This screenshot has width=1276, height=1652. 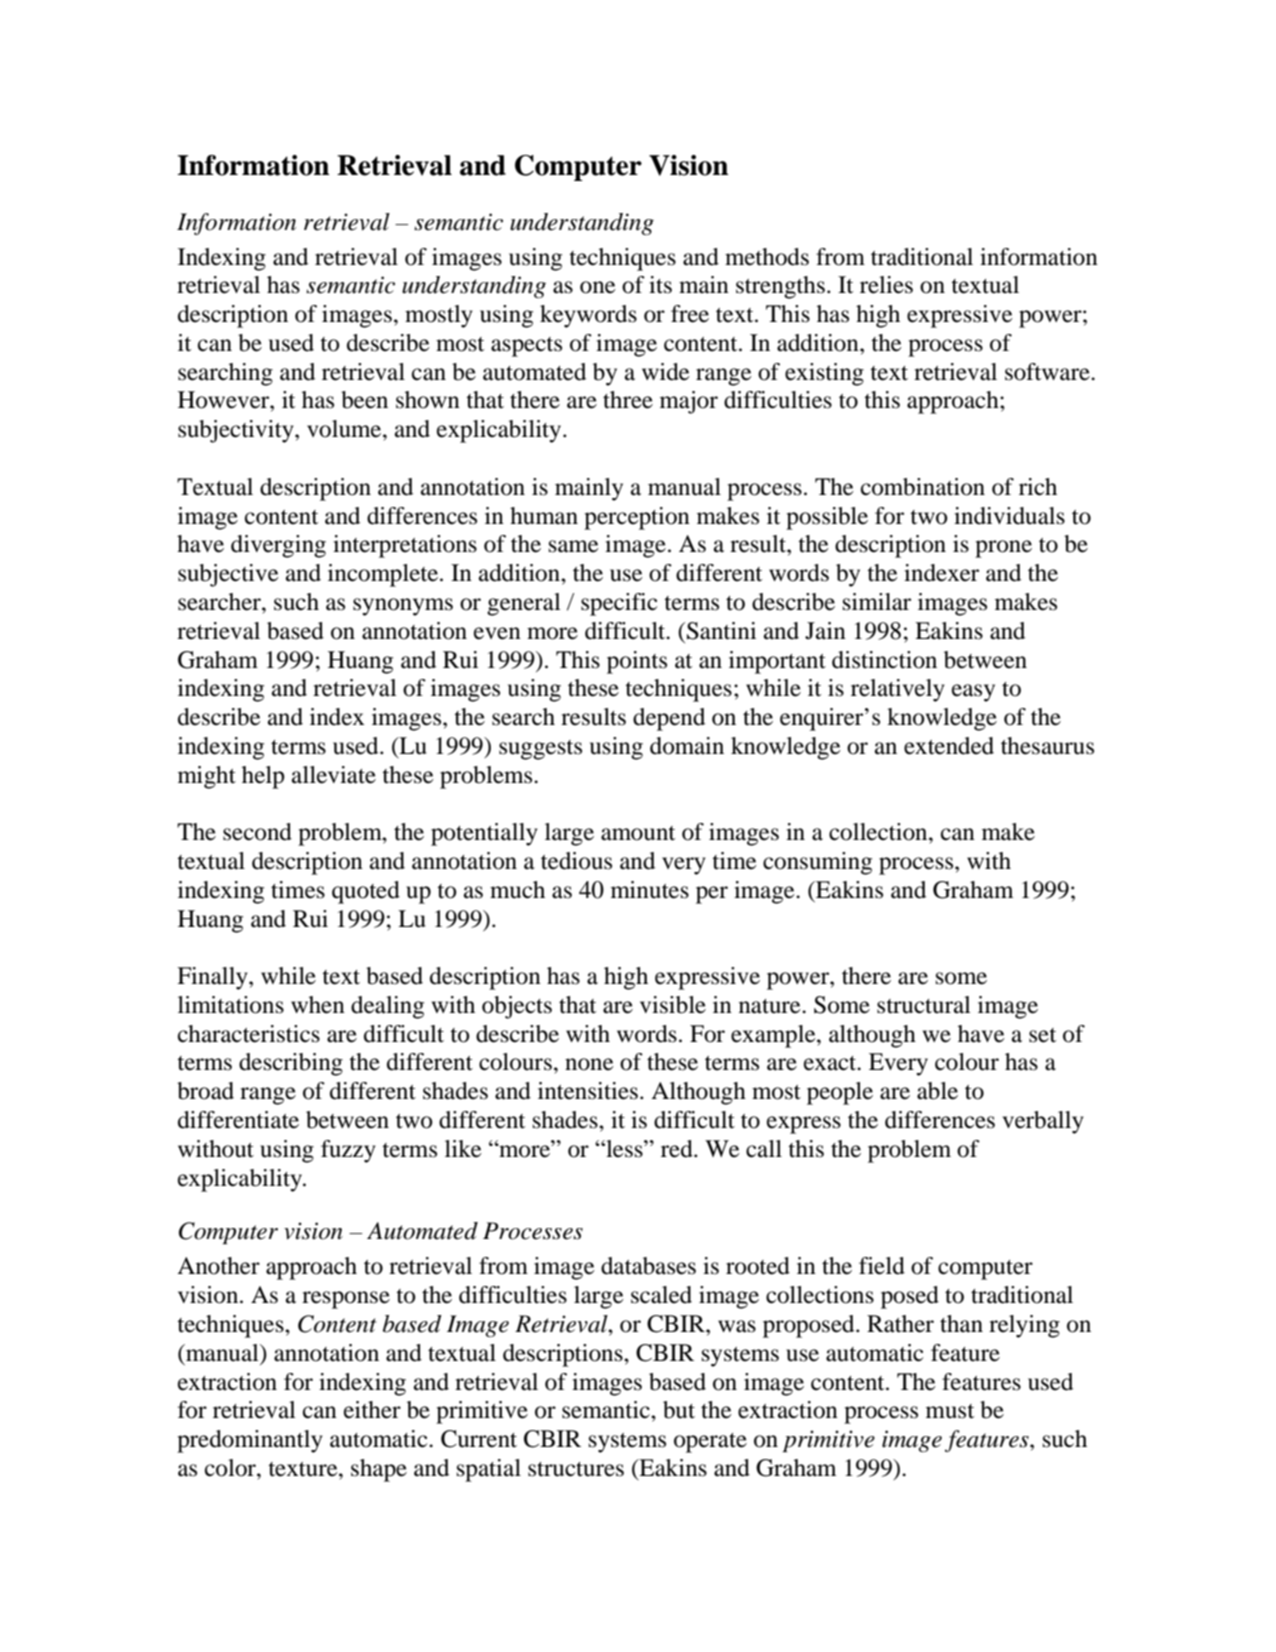 What do you see at coordinates (250, 1441) in the screenshot?
I see `predominantly` at bounding box center [250, 1441].
